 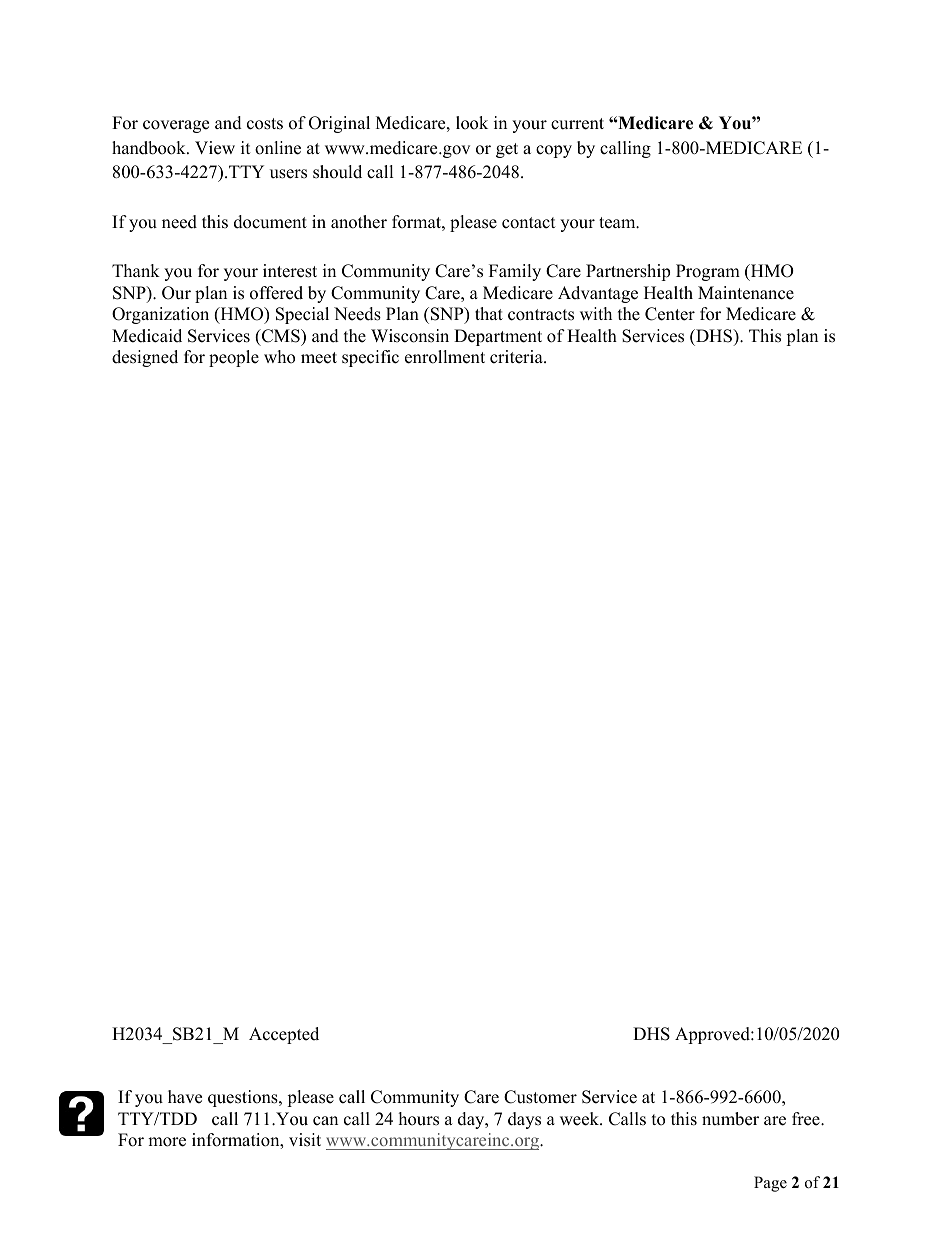 What do you see at coordinates (507, 150) in the image?
I see `get` at bounding box center [507, 150].
